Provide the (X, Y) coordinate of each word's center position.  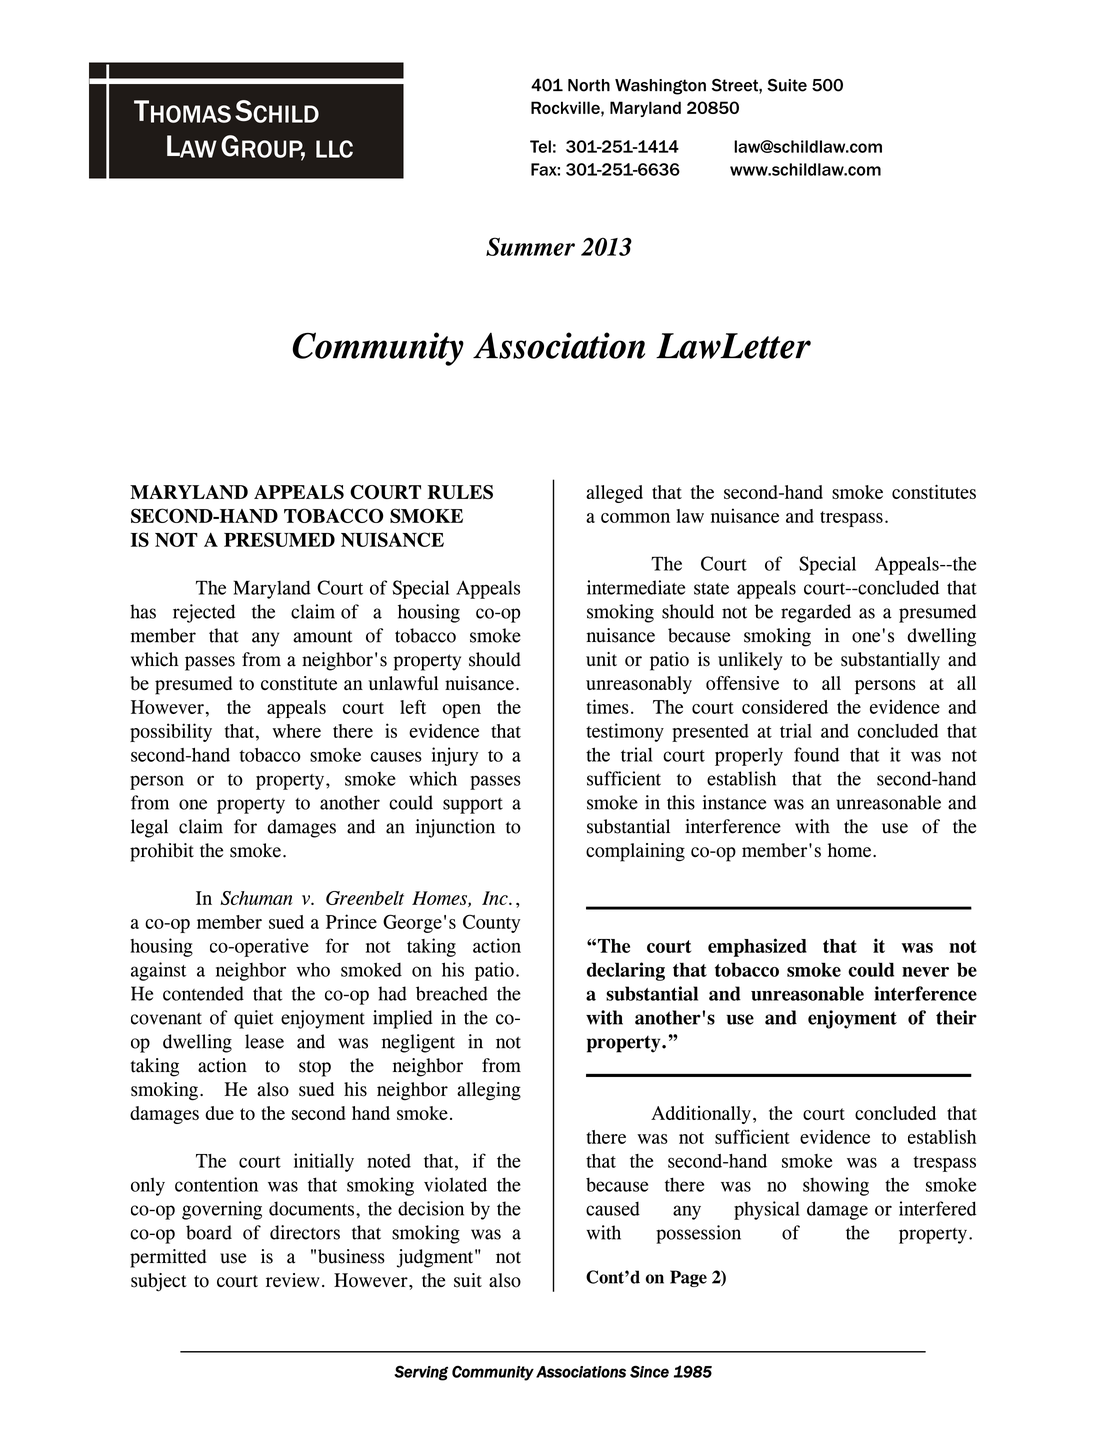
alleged (614, 494)
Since (649, 1372)
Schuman (256, 898)
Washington (660, 87)
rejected (204, 613)
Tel (540, 146)
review (293, 1280)
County (491, 923)
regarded (816, 613)
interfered (937, 1208)
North (589, 85)
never (925, 972)
